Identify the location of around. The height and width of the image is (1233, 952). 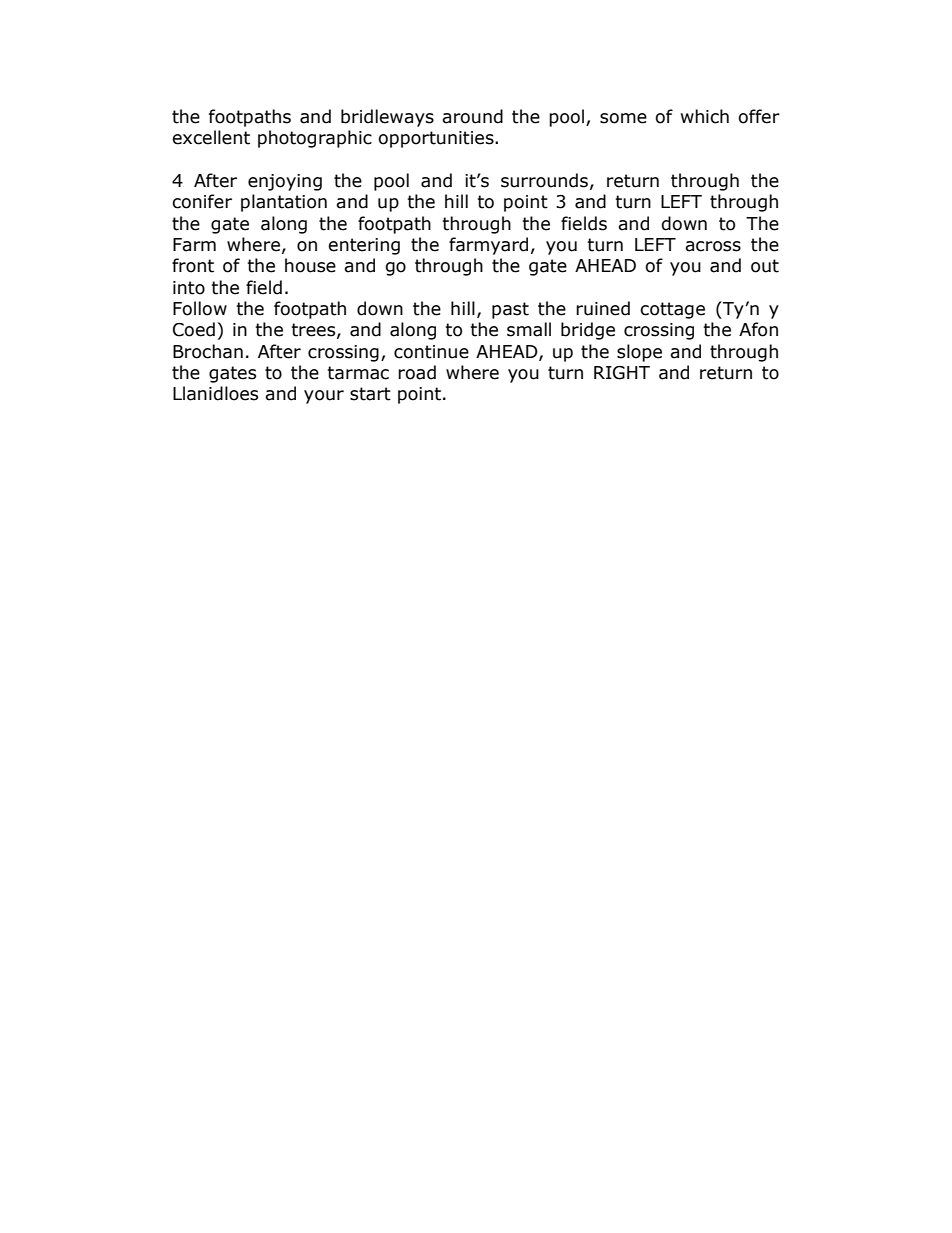
(472, 116).
